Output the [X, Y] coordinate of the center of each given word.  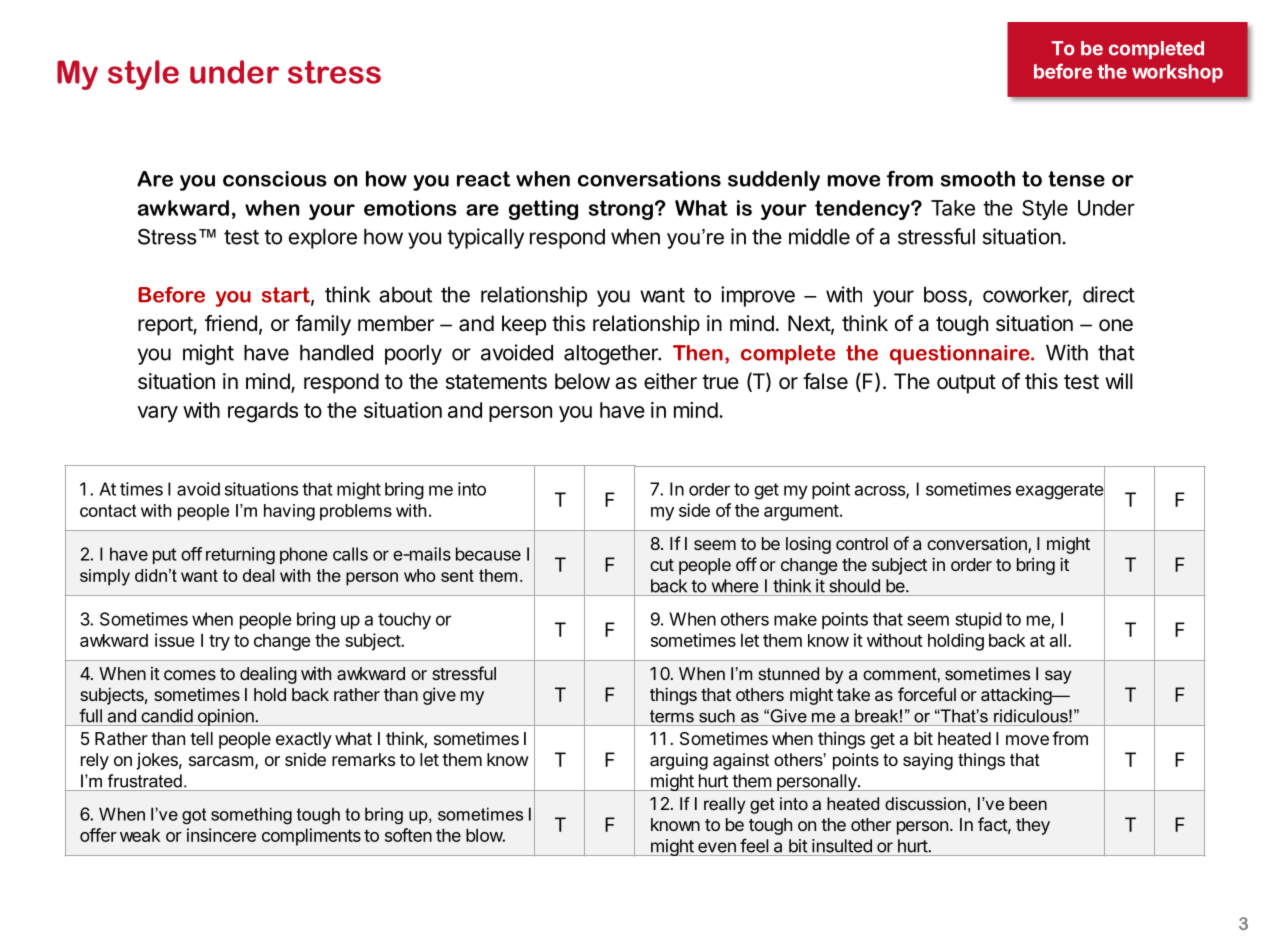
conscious [275, 179]
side [694, 510]
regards [263, 412]
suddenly [774, 181]
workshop [1177, 73]
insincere [221, 835]
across [881, 491]
